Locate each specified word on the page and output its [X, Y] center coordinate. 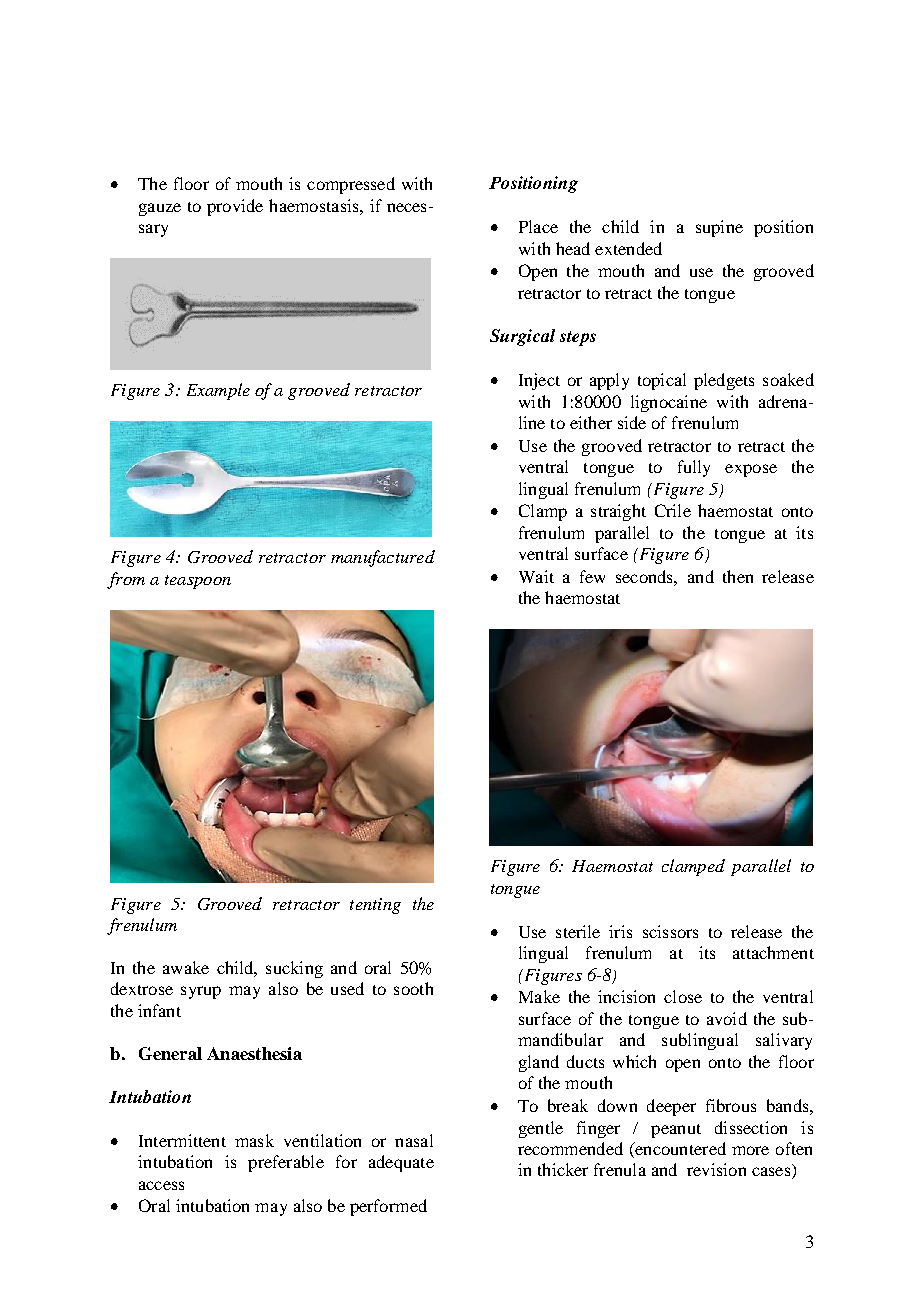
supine [719, 228]
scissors [670, 931]
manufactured [383, 558]
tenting [375, 906]
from [126, 580]
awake [186, 967]
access [161, 1185]
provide [235, 207]
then [738, 576]
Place [538, 226]
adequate [401, 1163]
